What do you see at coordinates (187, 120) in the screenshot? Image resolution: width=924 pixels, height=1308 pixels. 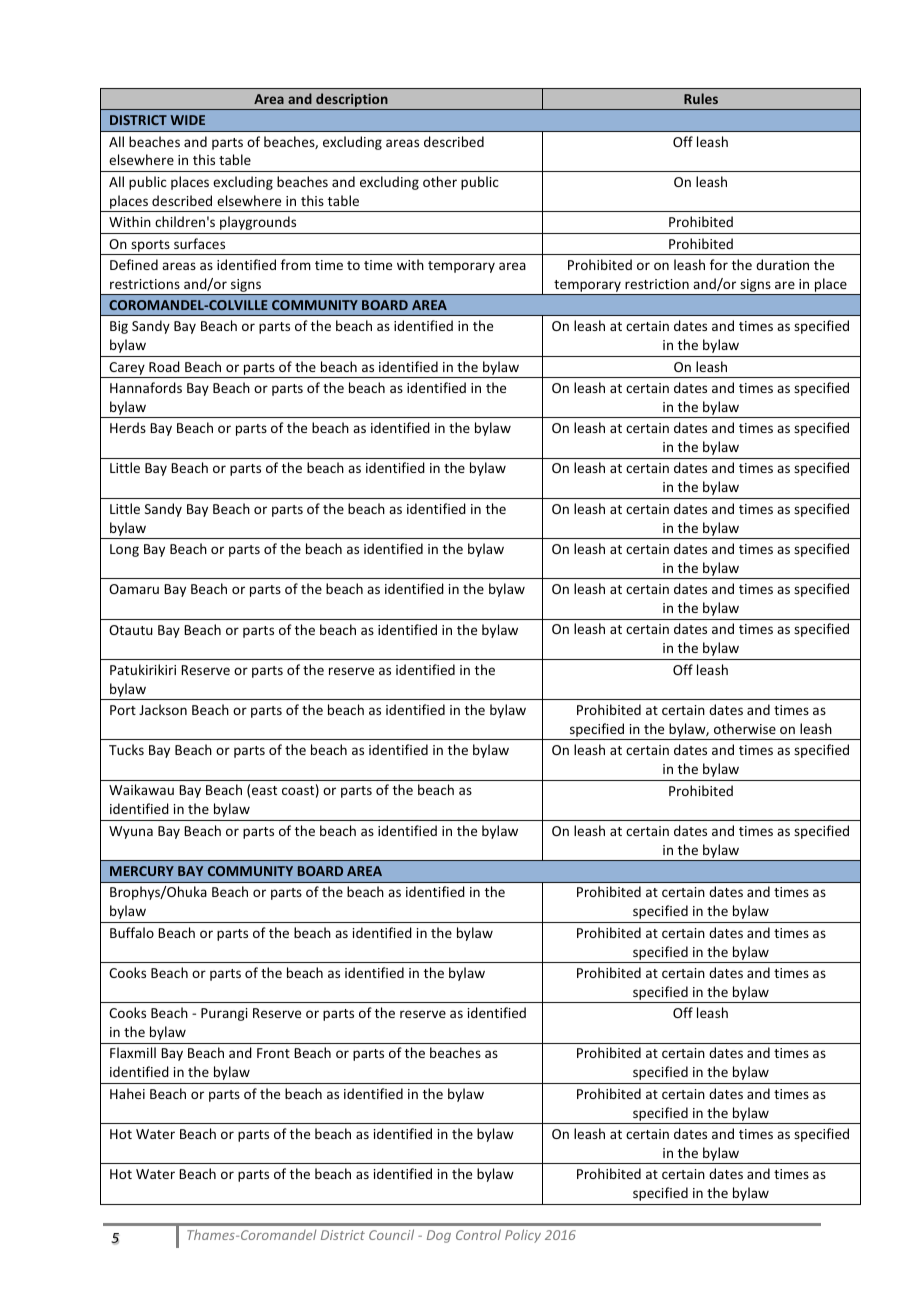 I see `WIDE` at bounding box center [187, 120].
